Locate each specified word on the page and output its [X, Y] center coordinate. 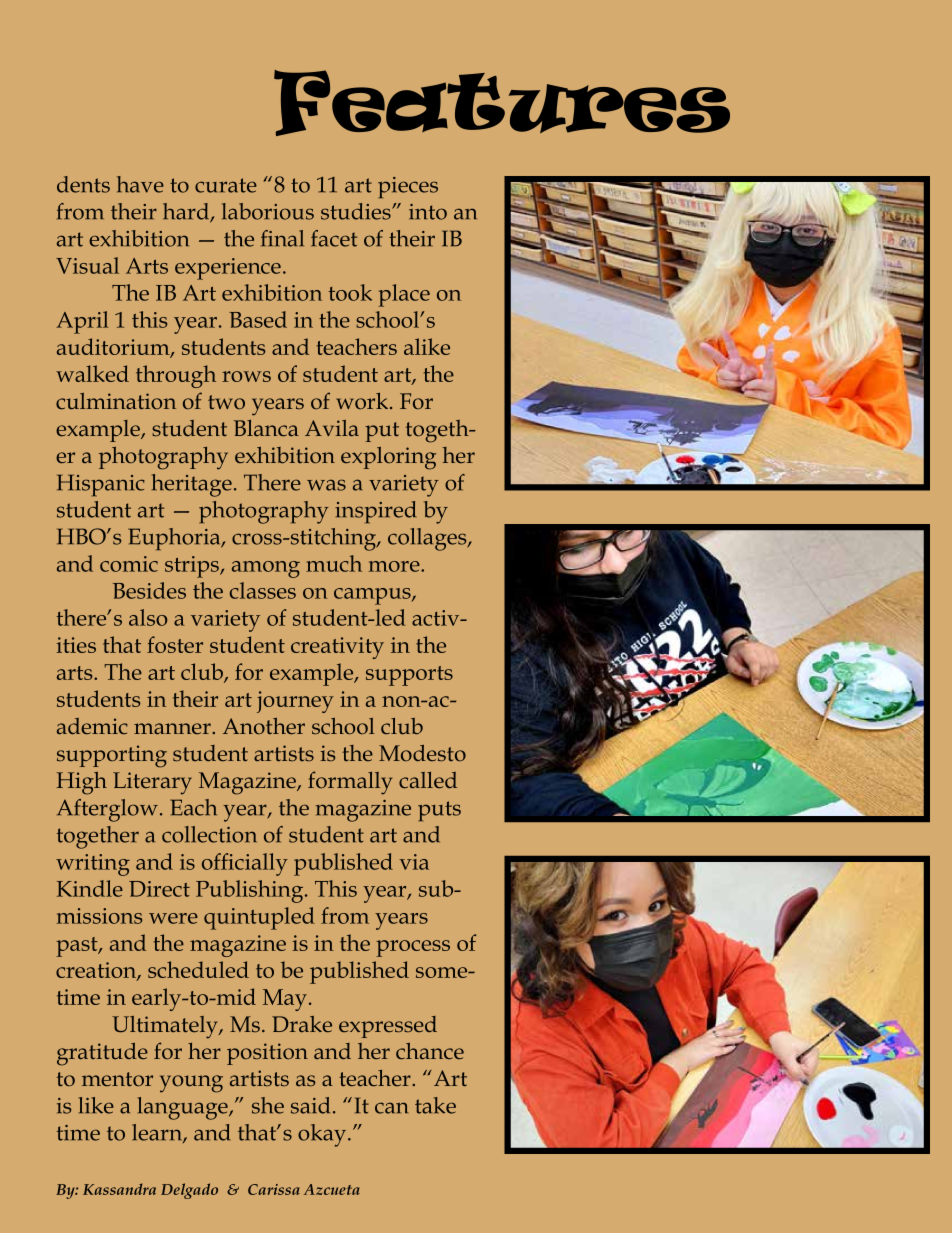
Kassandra [119, 1189]
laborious [268, 211]
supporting [112, 756]
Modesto [422, 753]
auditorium [114, 348]
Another [264, 726]
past [78, 947]
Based [258, 319]
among [266, 569]
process [413, 948]
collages [428, 539]
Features [502, 103]
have [140, 184]
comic [129, 564]
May [285, 1000]
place [404, 295]
